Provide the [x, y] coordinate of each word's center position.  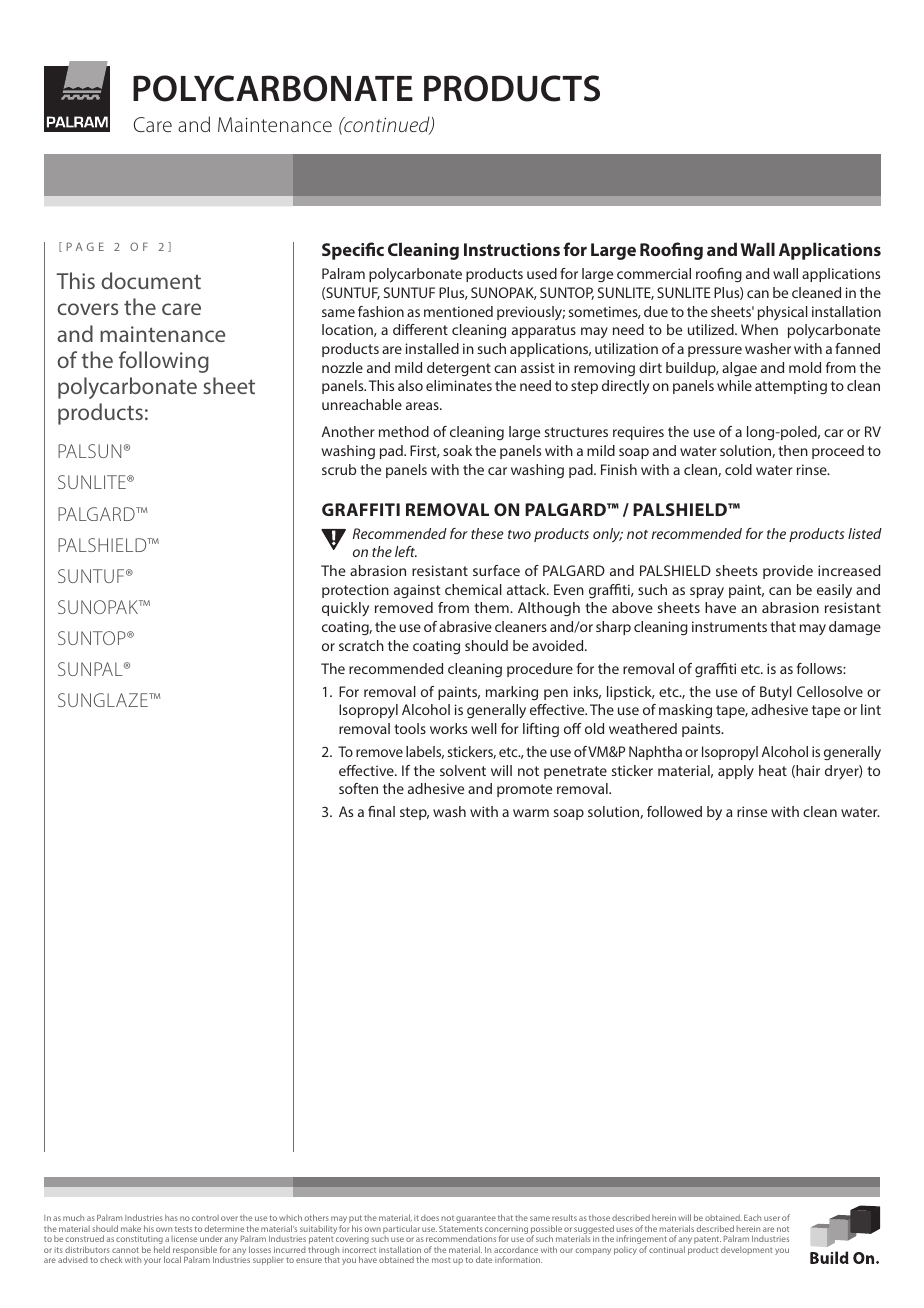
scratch [361, 645]
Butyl [776, 693]
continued [387, 125]
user [772, 1218]
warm [531, 813]
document [151, 280]
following [164, 362]
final [381, 811]
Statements [461, 1228]
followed [674, 811]
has [171, 1217]
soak [457, 450]
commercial [654, 273]
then [793, 450]
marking [512, 693]
